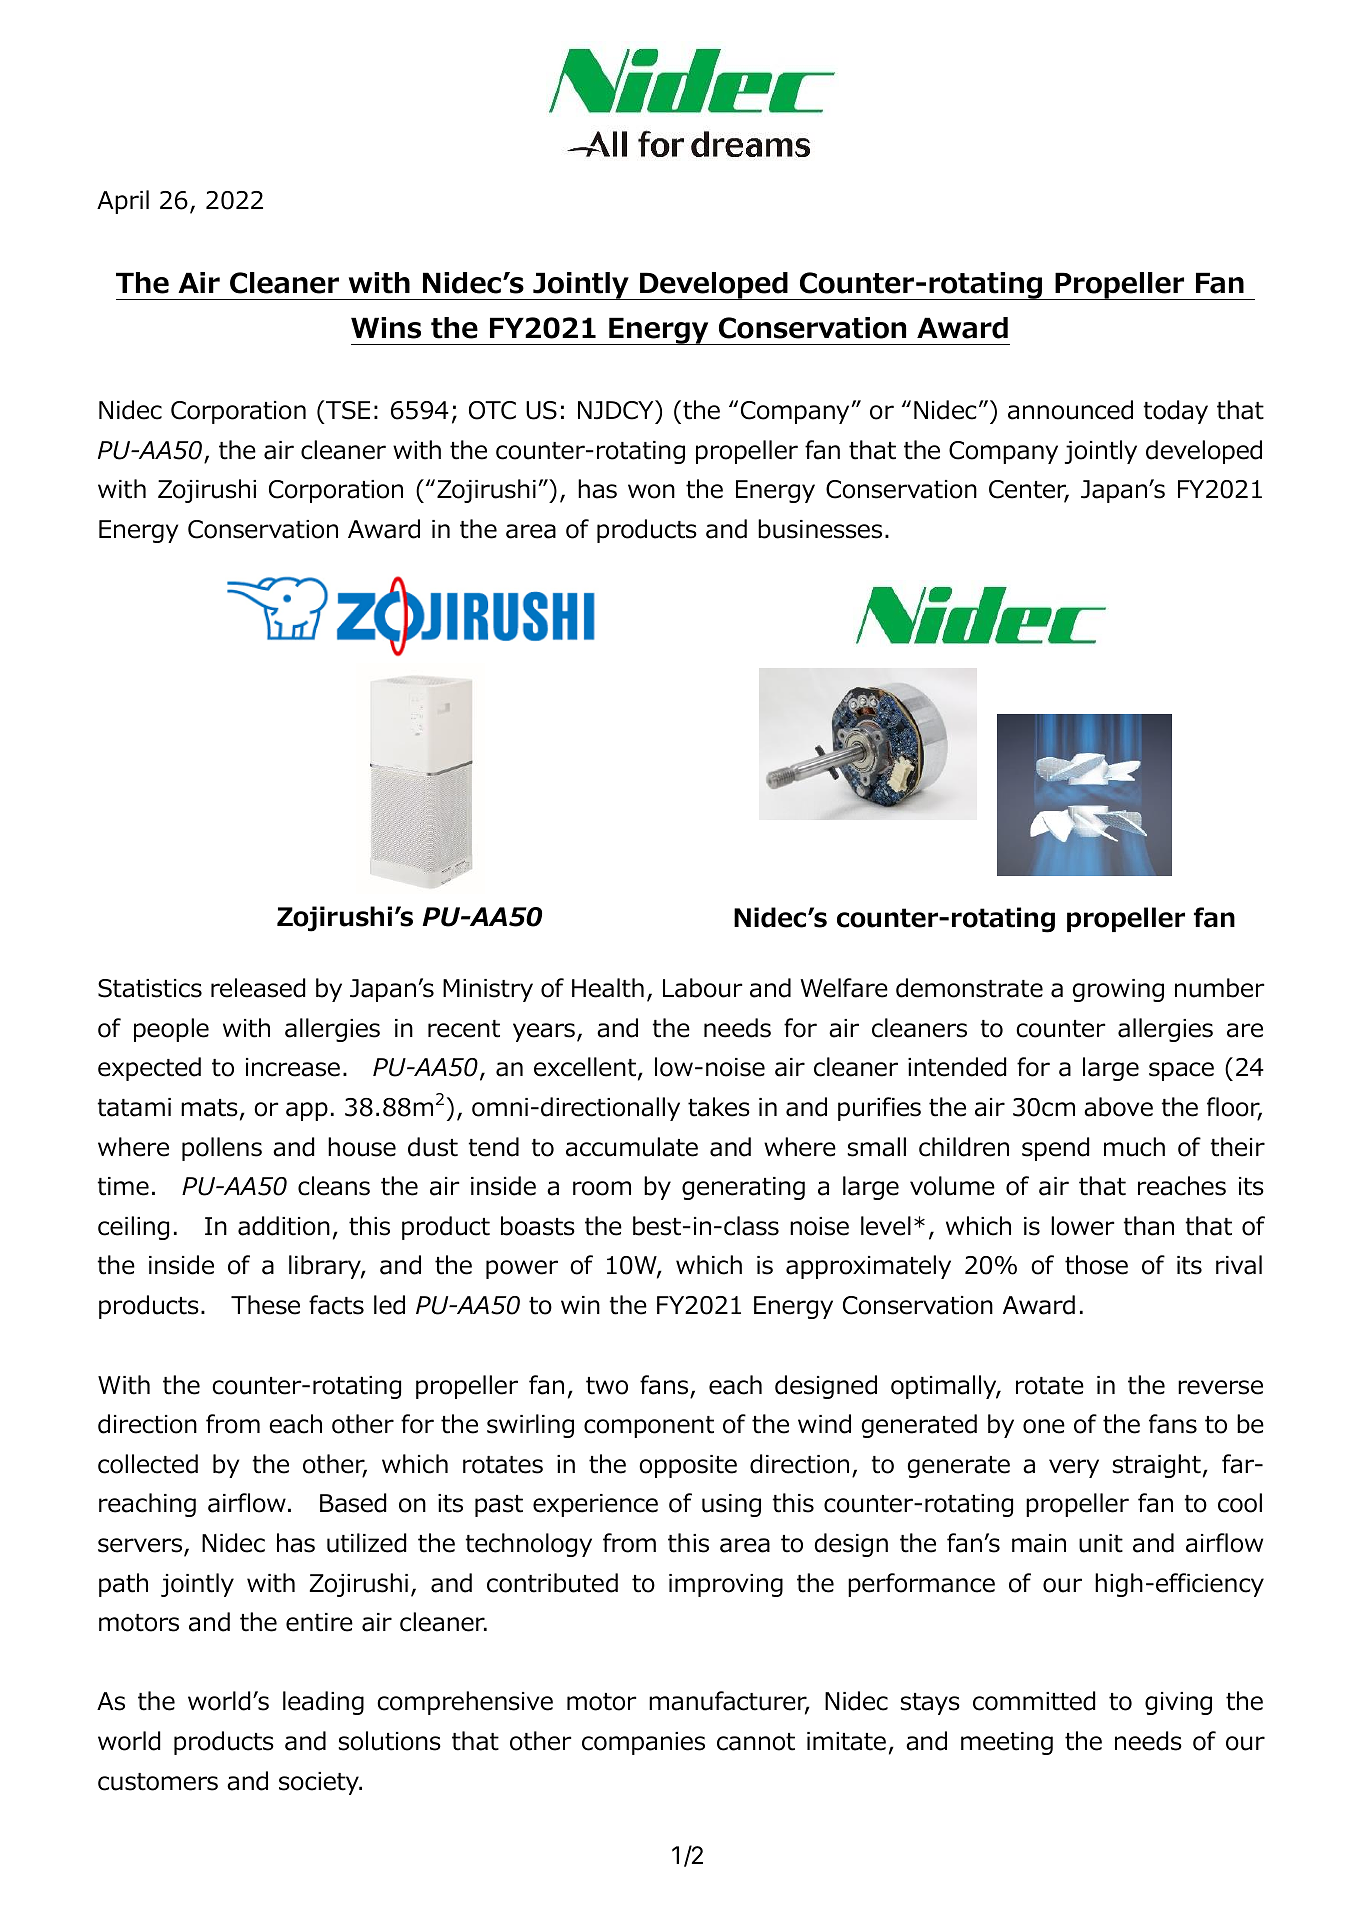 The image size is (1361, 1925). What do you see at coordinates (820, 529) in the page?
I see `businesses` at bounding box center [820, 529].
